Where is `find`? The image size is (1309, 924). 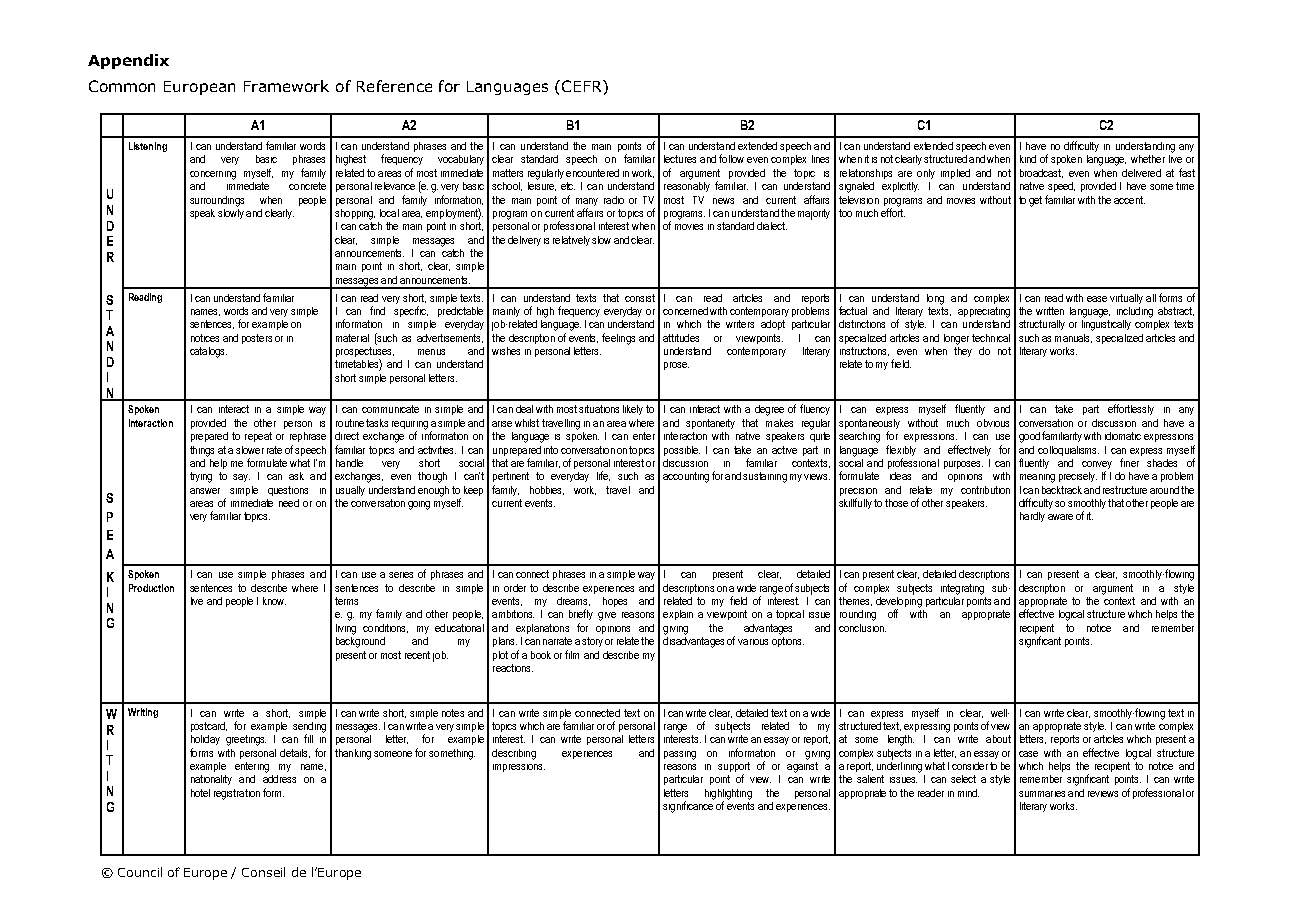 find is located at coordinates (377, 310).
